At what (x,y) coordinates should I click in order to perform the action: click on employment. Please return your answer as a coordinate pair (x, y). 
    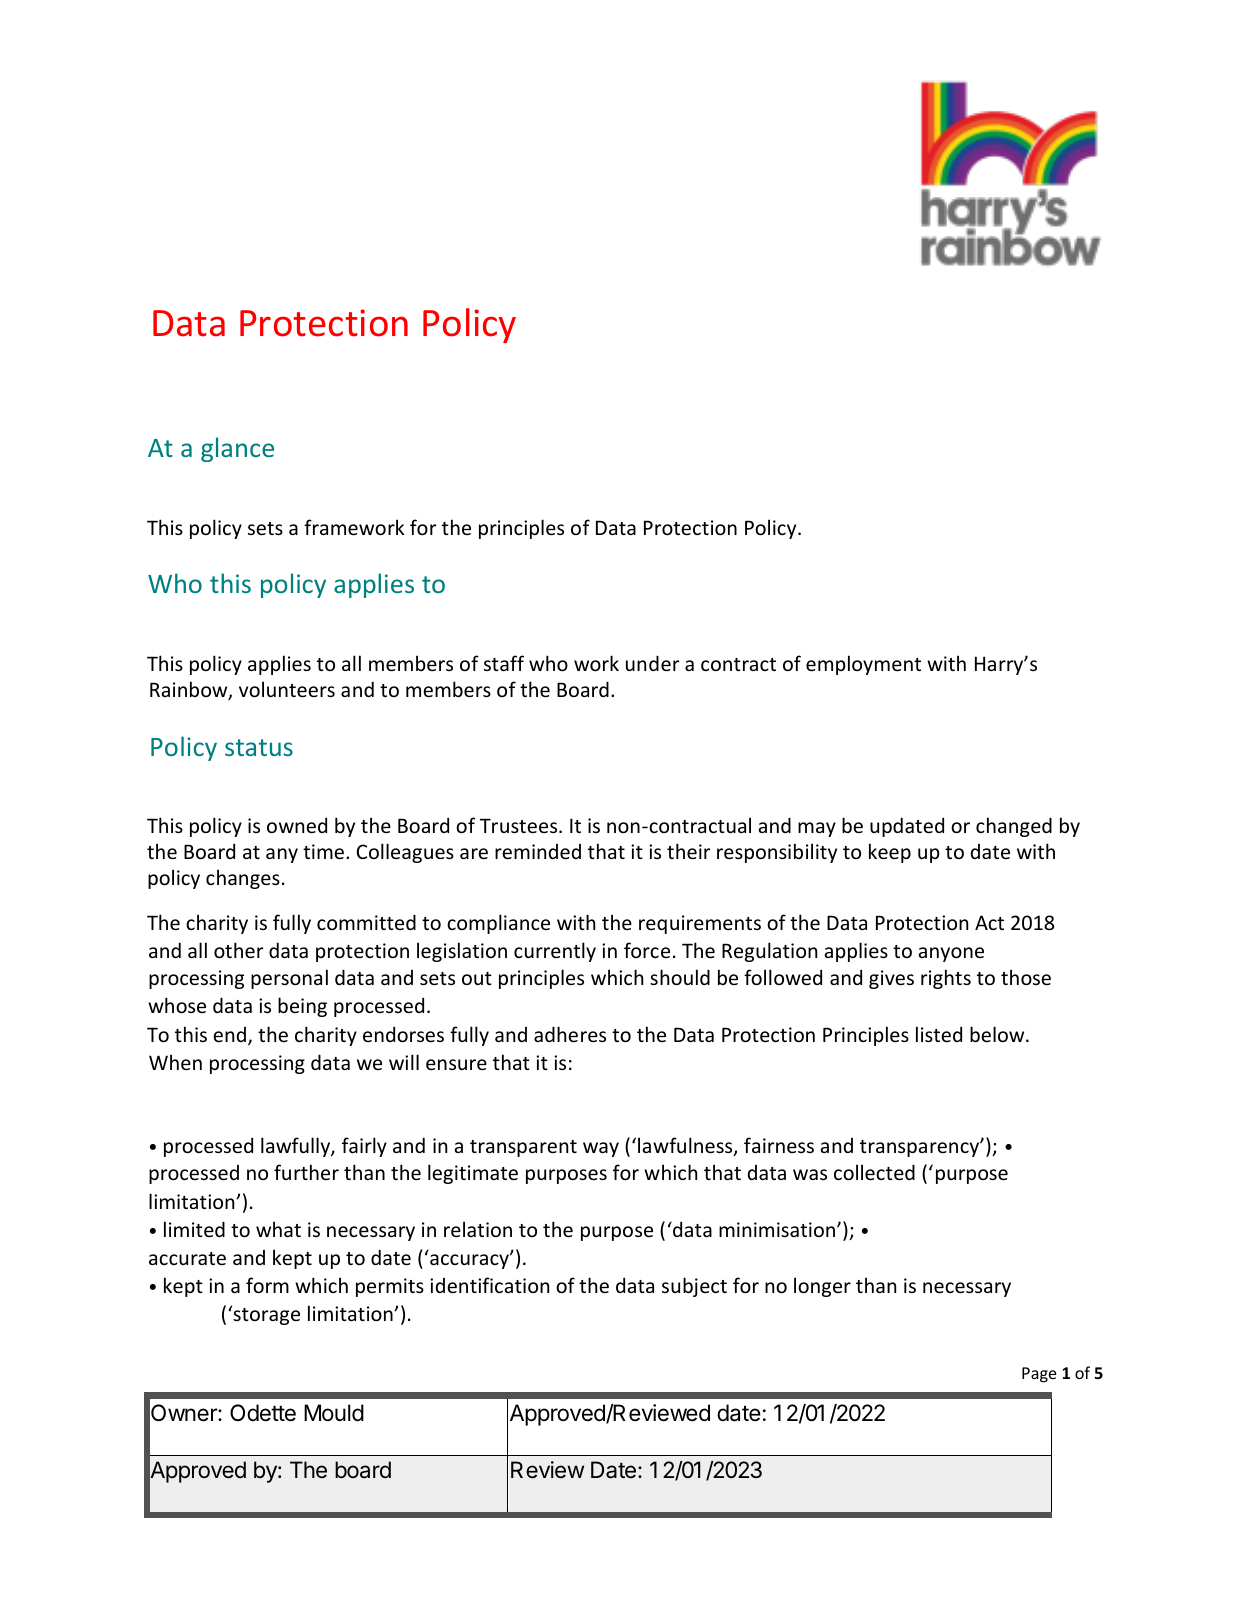
    Looking at the image, I should click on (863, 665).
